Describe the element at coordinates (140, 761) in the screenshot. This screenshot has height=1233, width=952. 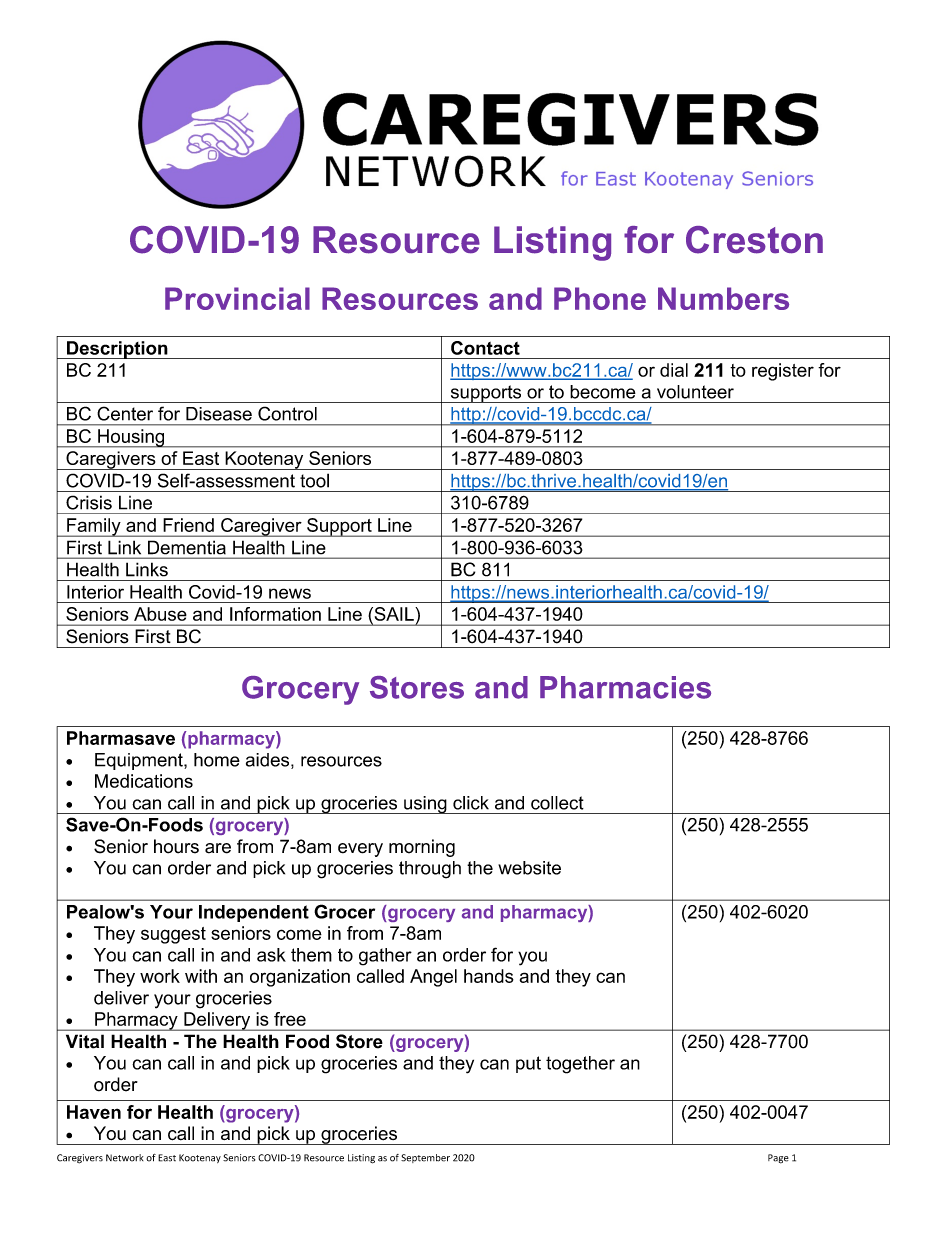
I see `Equipment` at that location.
